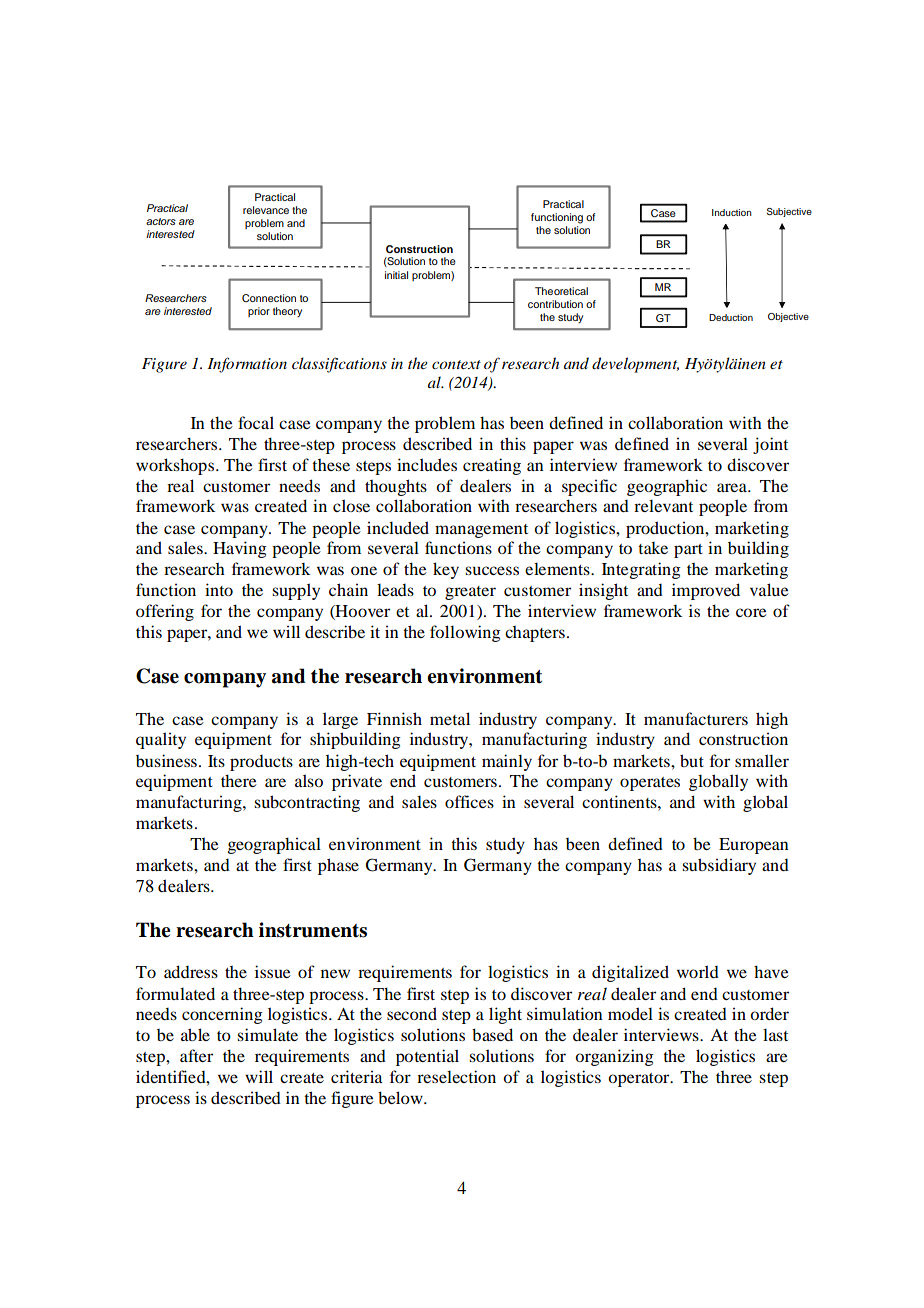 The image size is (924, 1308). I want to click on relevance, so click(266, 210).
